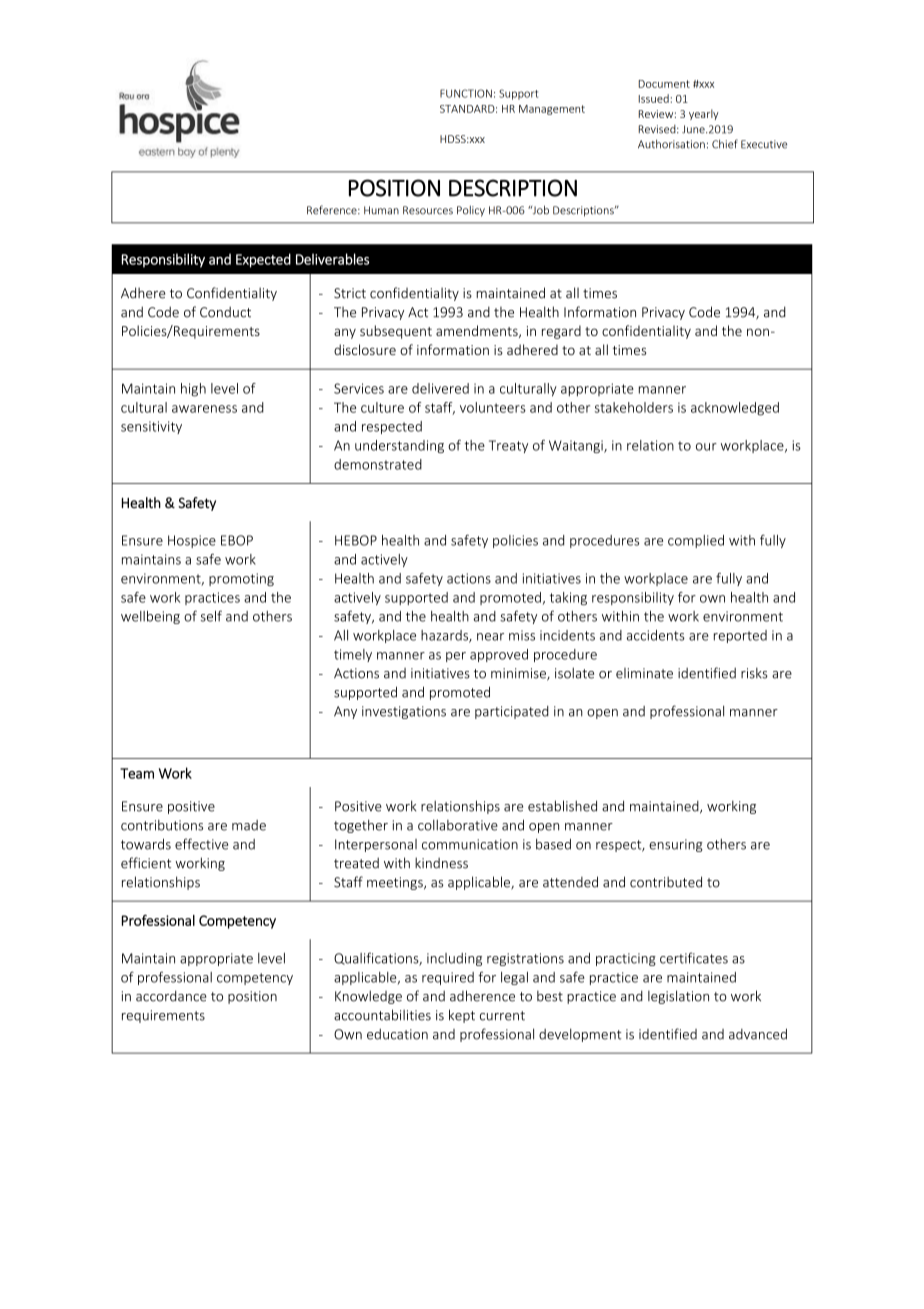 This document has width=924, height=1309. What do you see at coordinates (678, 997) in the document?
I see `legislation` at bounding box center [678, 997].
